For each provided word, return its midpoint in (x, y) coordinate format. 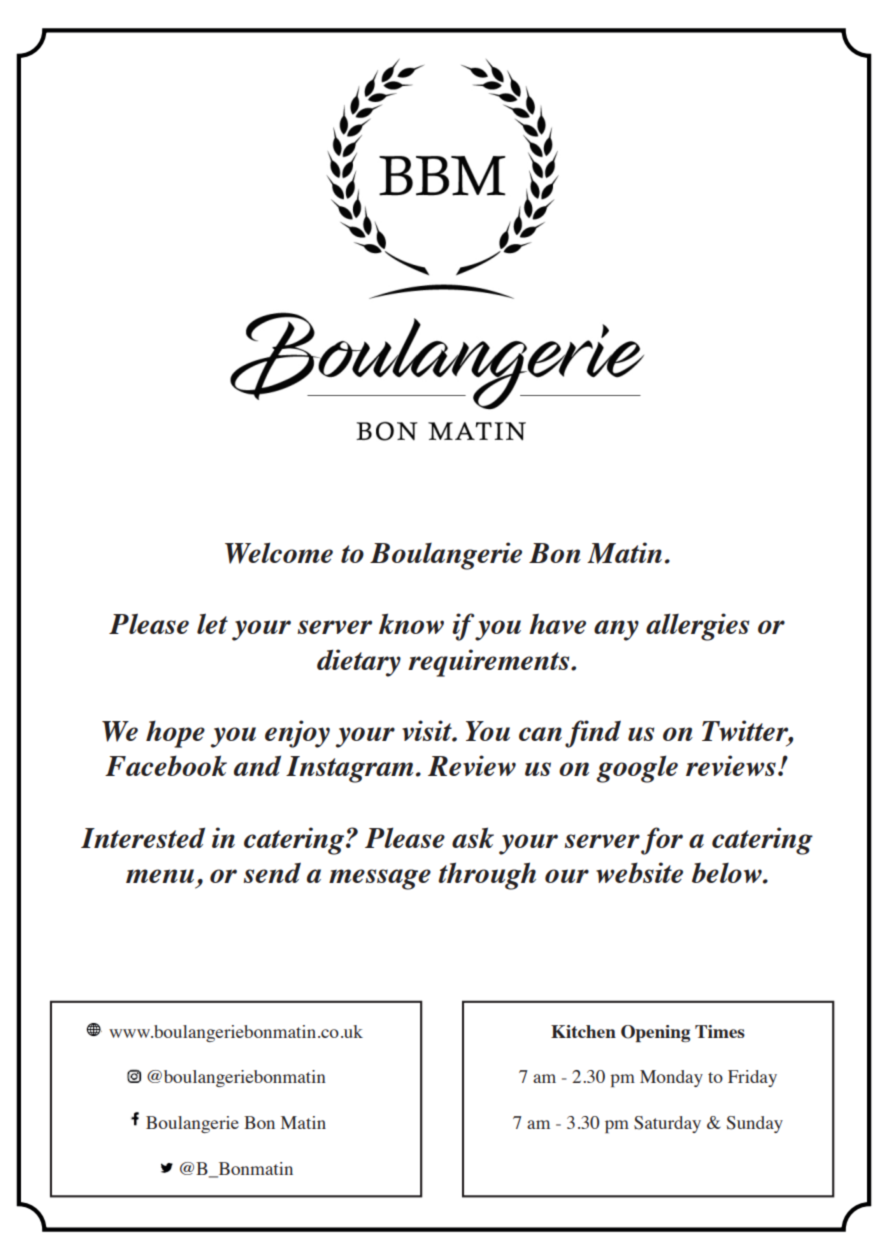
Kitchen (583, 1031)
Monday (671, 1078)
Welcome (279, 553)
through (487, 876)
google (637, 769)
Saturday (667, 1124)
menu (160, 876)
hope (175, 734)
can (540, 734)
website (639, 872)
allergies (697, 627)
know (411, 623)
